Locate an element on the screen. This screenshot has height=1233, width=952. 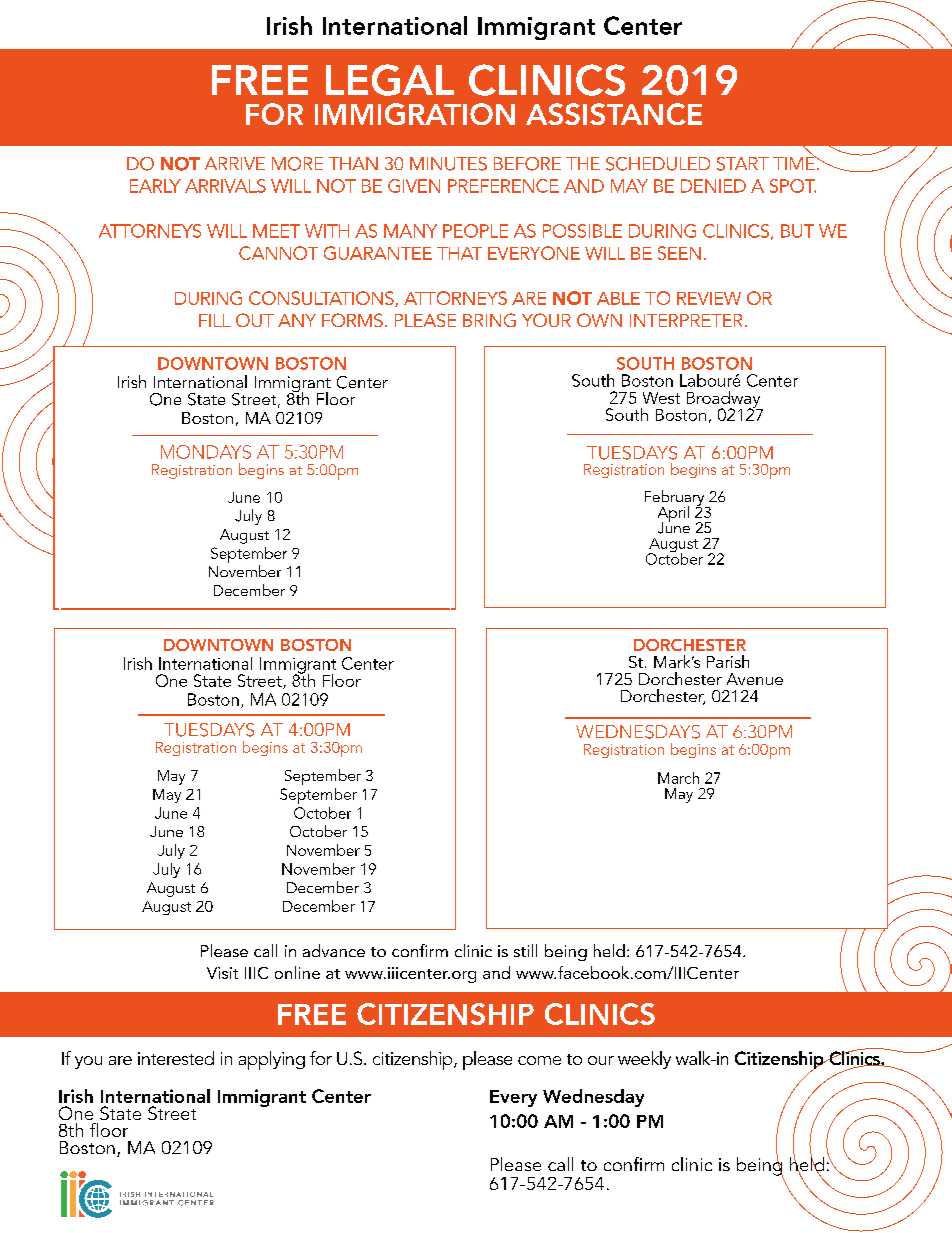
INTERPRETER is located at coordinates (686, 320).
